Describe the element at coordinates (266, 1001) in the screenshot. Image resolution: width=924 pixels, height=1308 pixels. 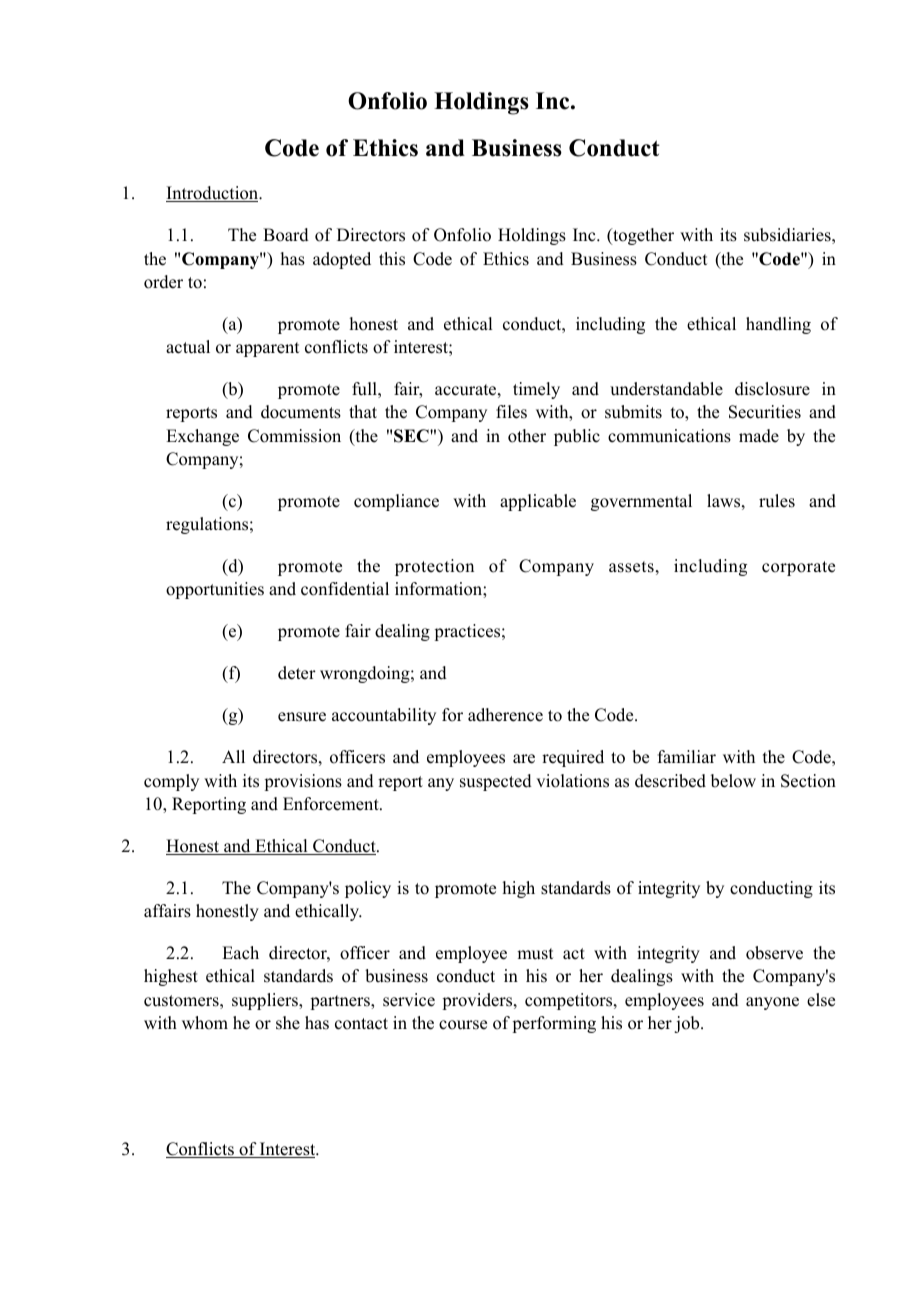
I see `suppliers` at that location.
